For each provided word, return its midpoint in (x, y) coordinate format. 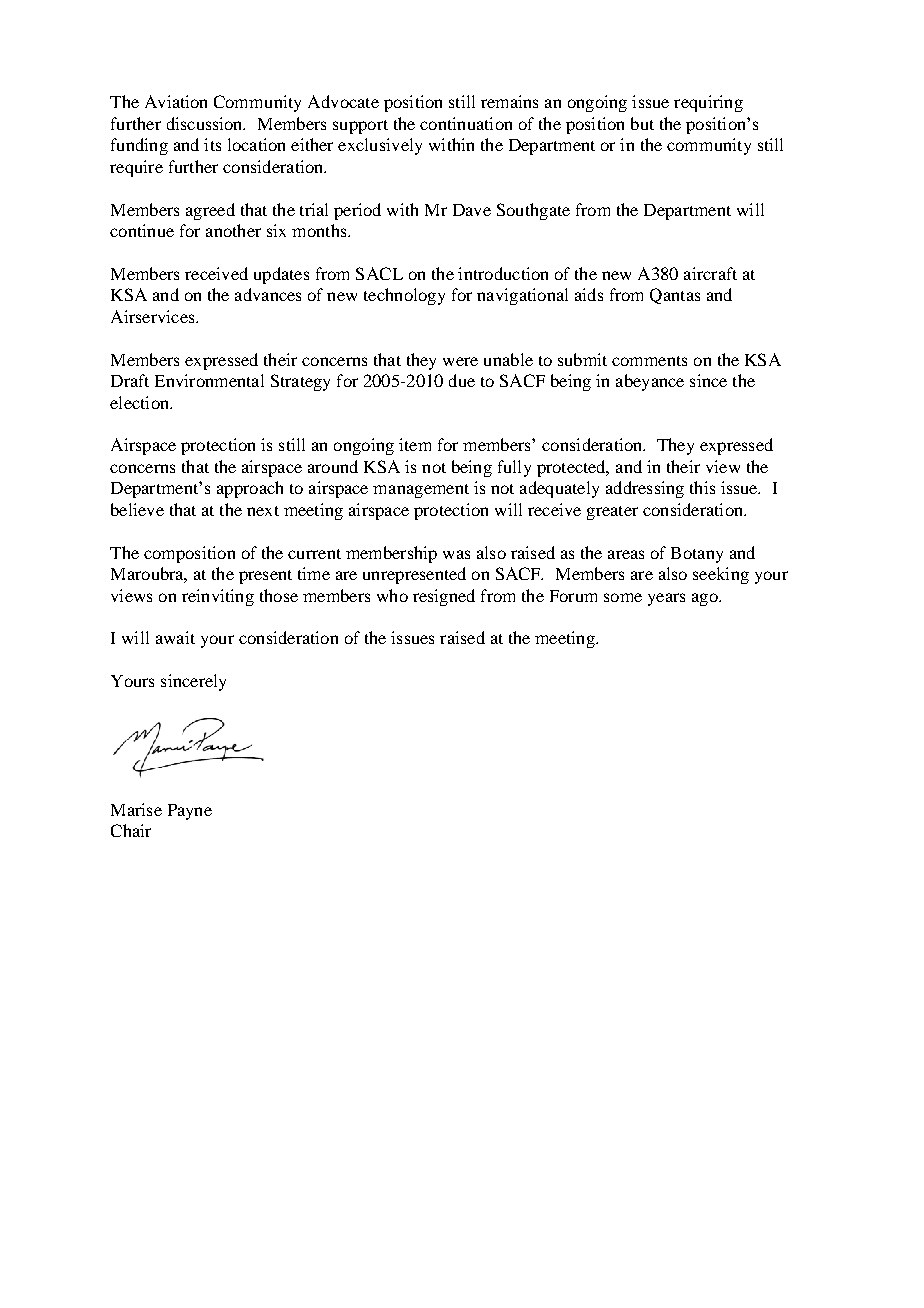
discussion (206, 123)
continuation (466, 123)
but (642, 123)
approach (250, 489)
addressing (645, 489)
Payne (190, 812)
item (415, 444)
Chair (131, 830)
